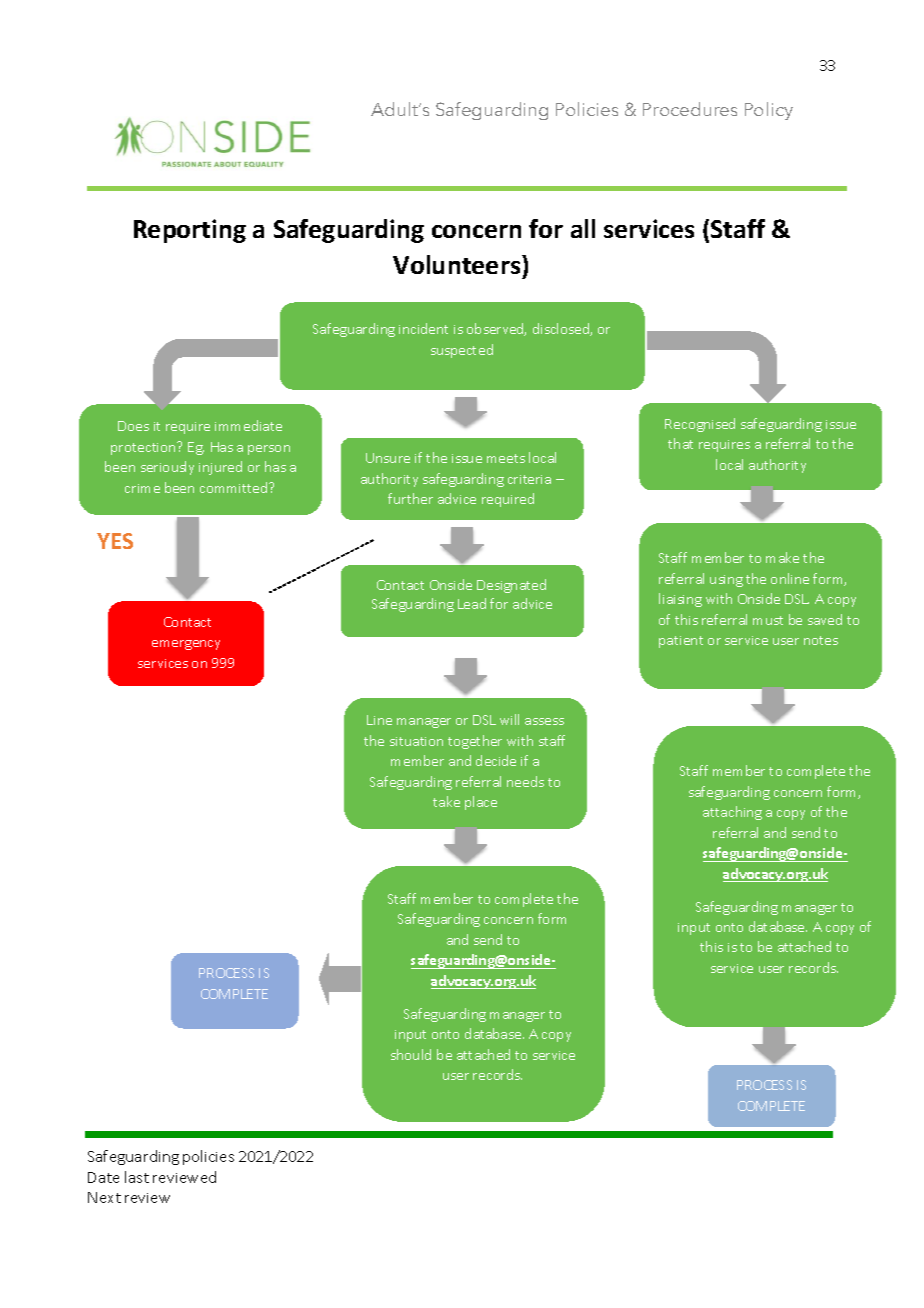 The height and width of the screenshot is (1308, 924). I want to click on Lead, so click(472, 603).
